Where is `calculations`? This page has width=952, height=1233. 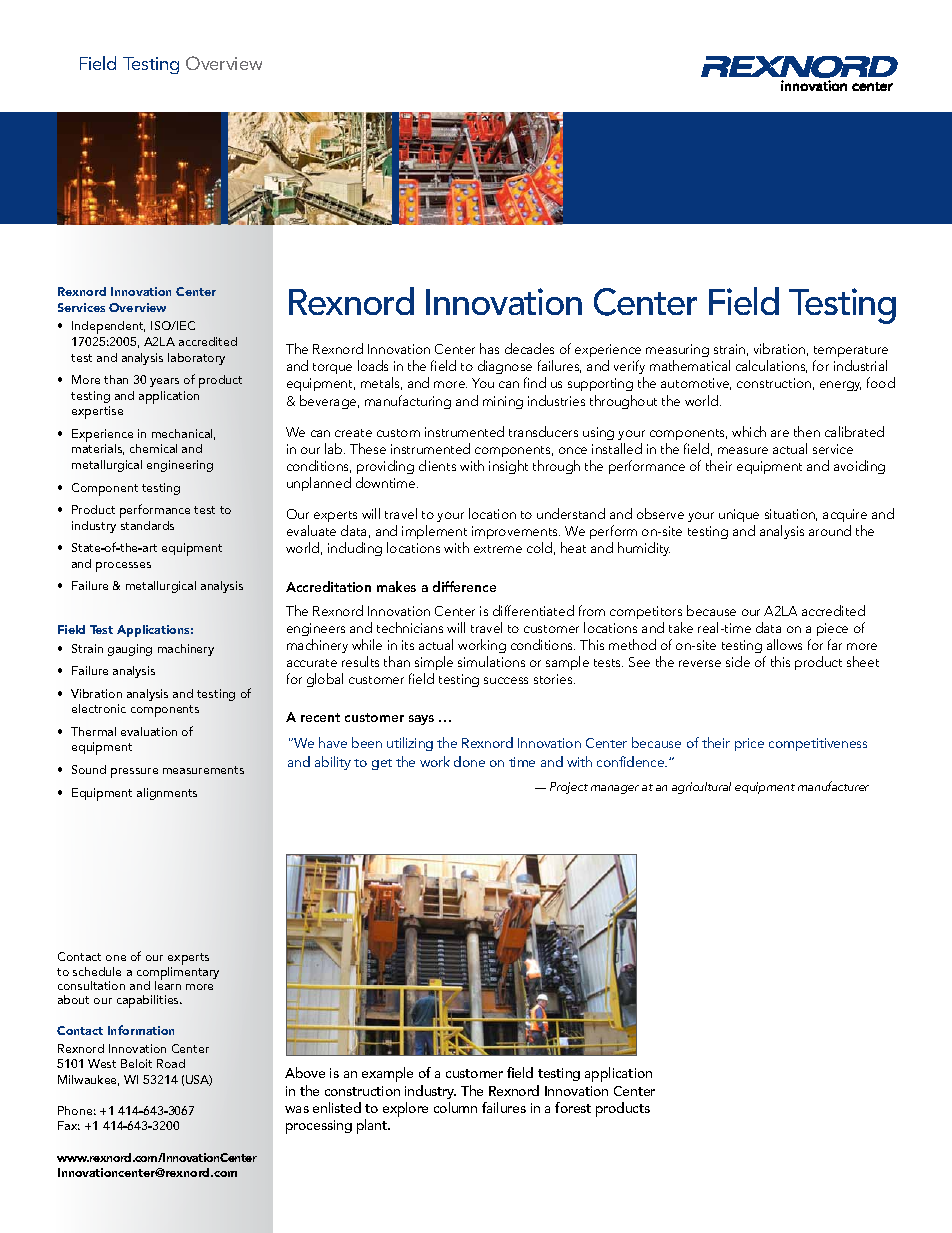 calculations is located at coordinates (771, 366).
